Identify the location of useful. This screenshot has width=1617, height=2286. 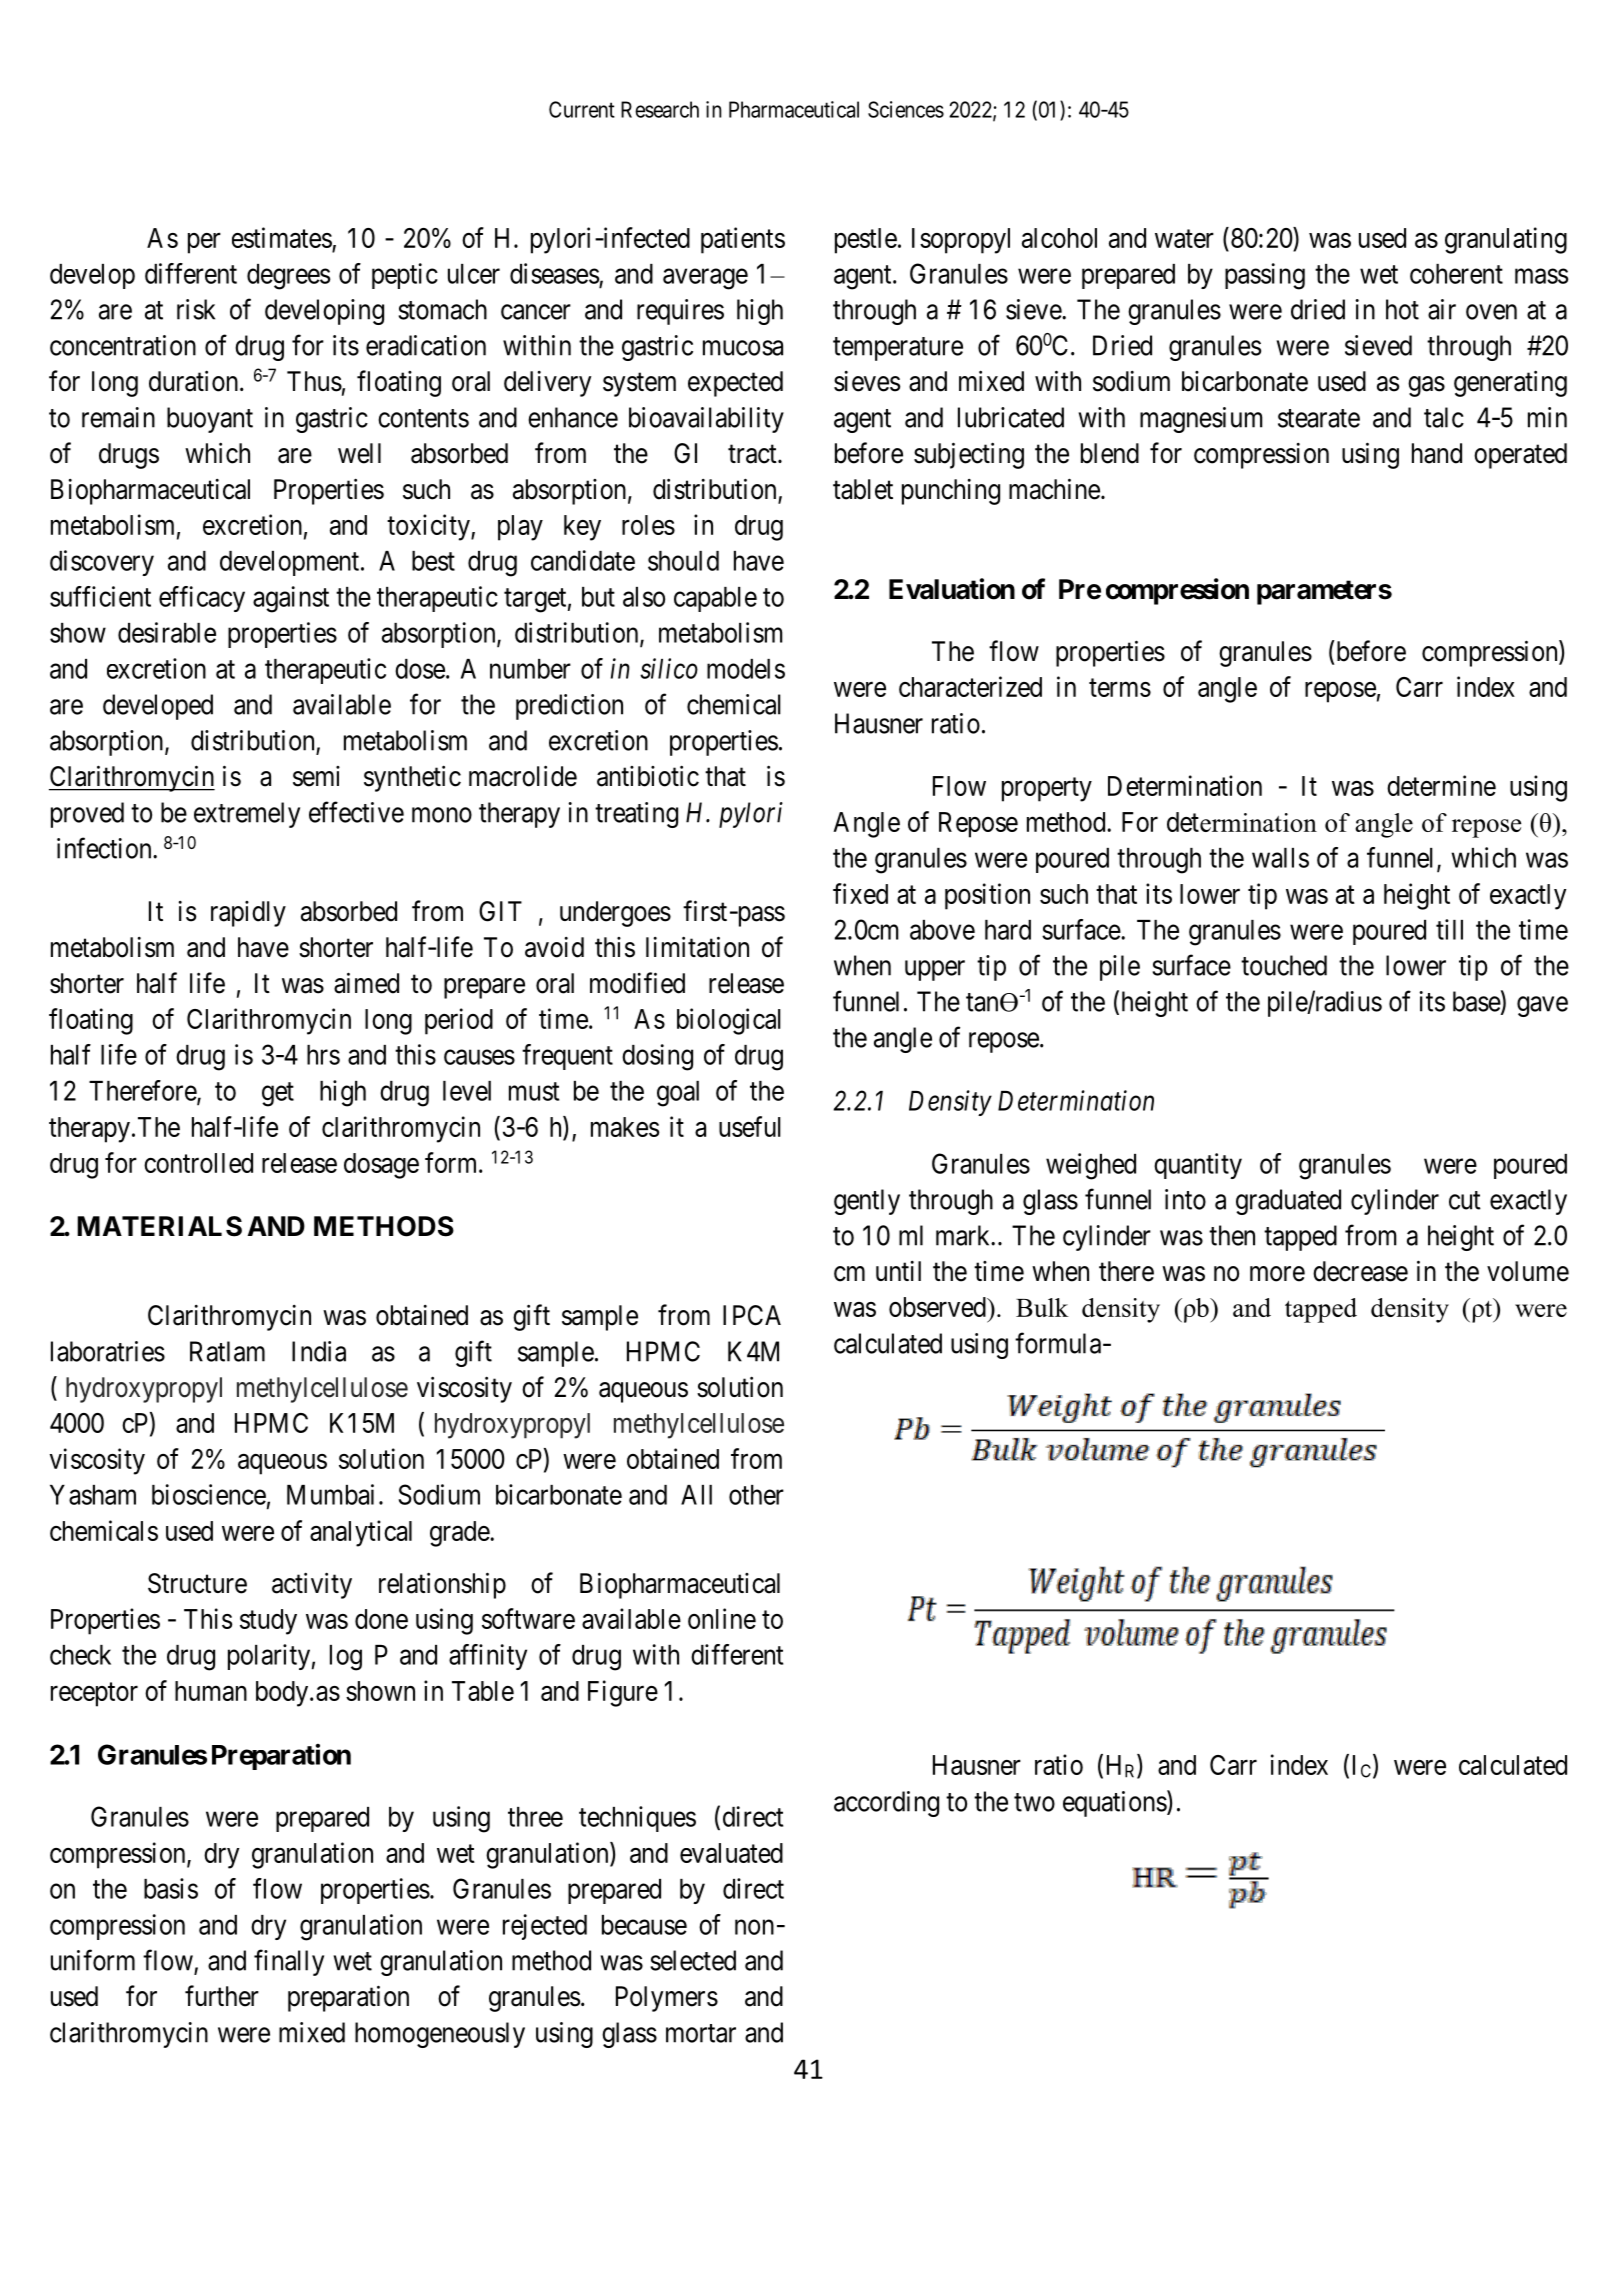
(750, 1126).
